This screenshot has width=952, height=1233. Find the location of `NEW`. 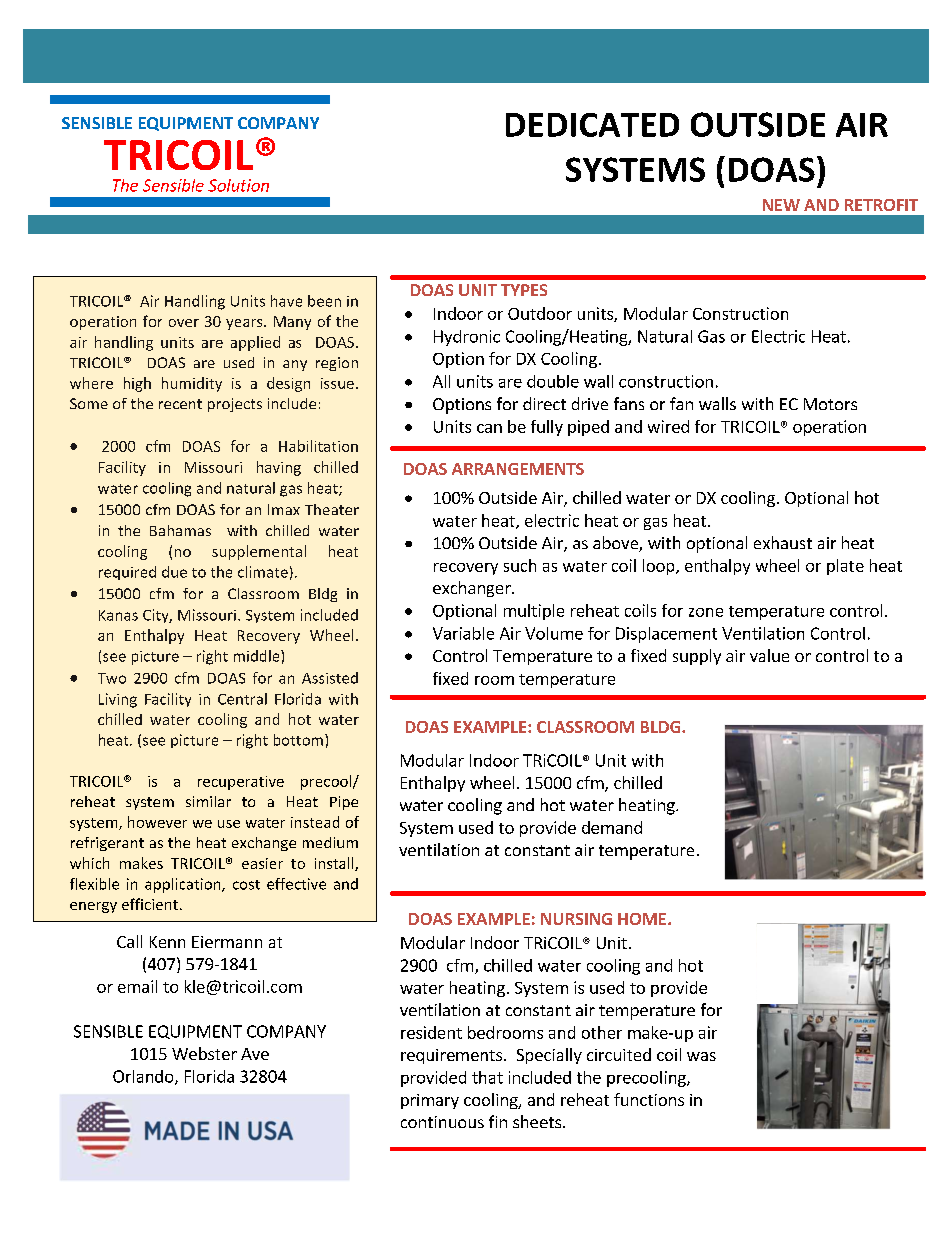

NEW is located at coordinates (781, 205).
